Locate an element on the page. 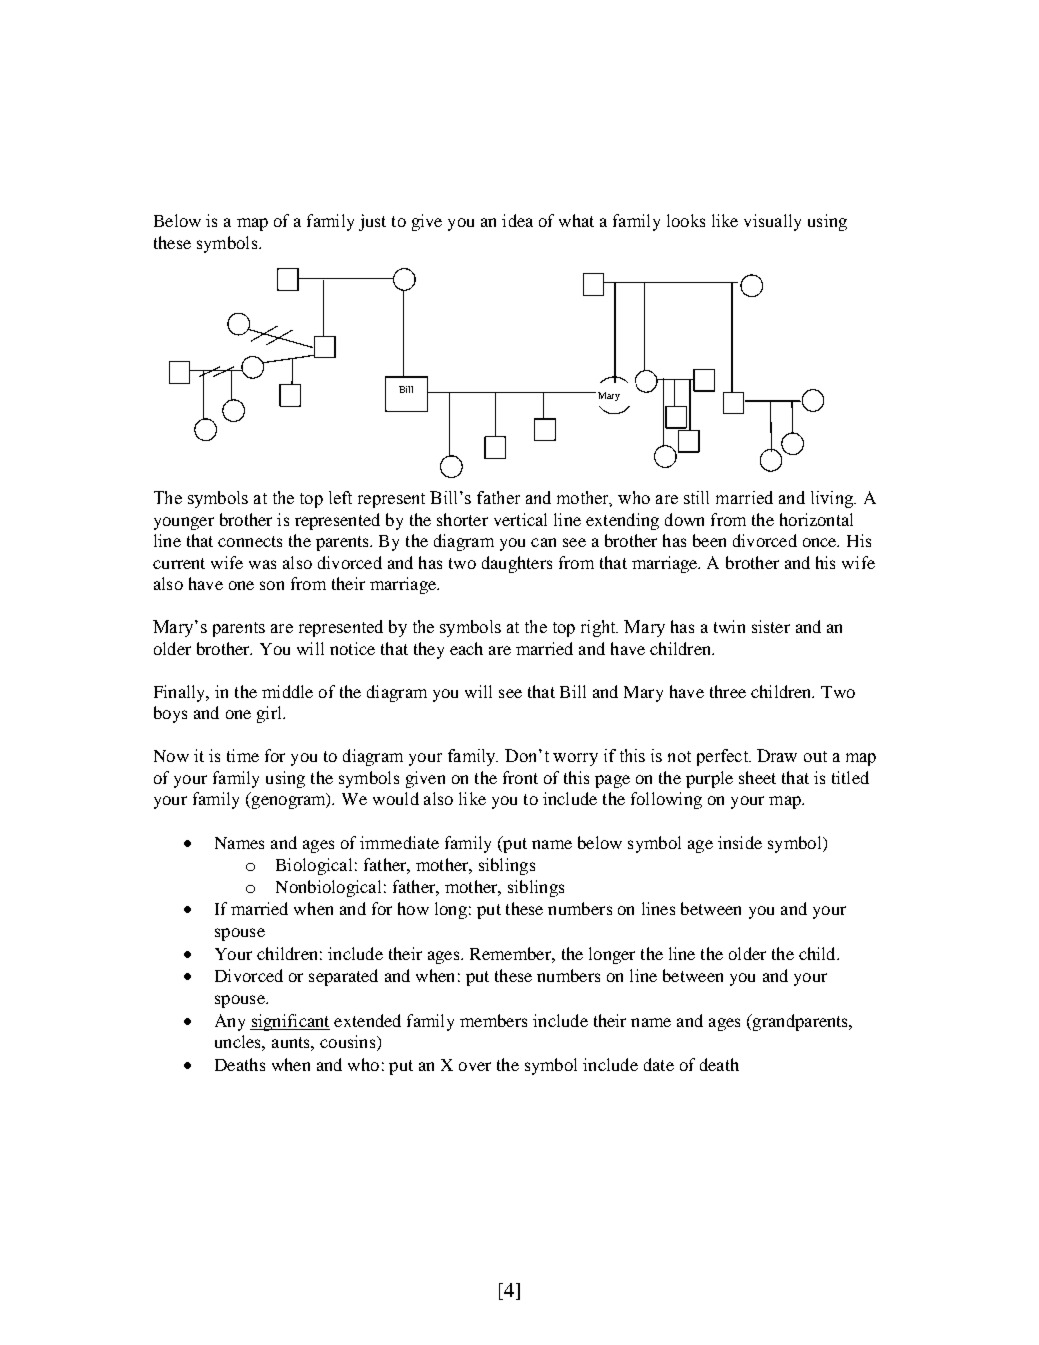  just is located at coordinates (372, 222).
